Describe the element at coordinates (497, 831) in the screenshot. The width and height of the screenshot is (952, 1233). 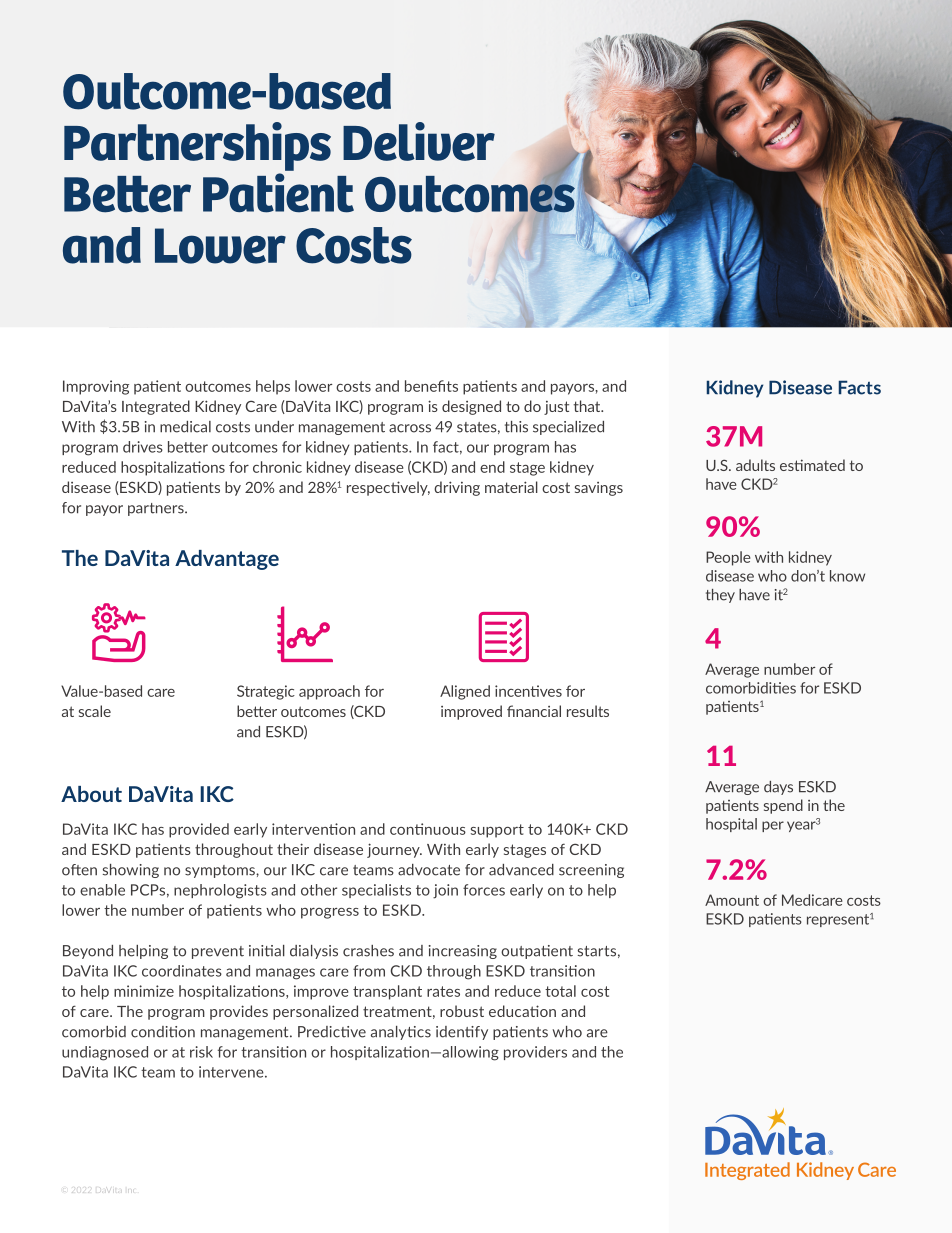
I see `support` at that location.
